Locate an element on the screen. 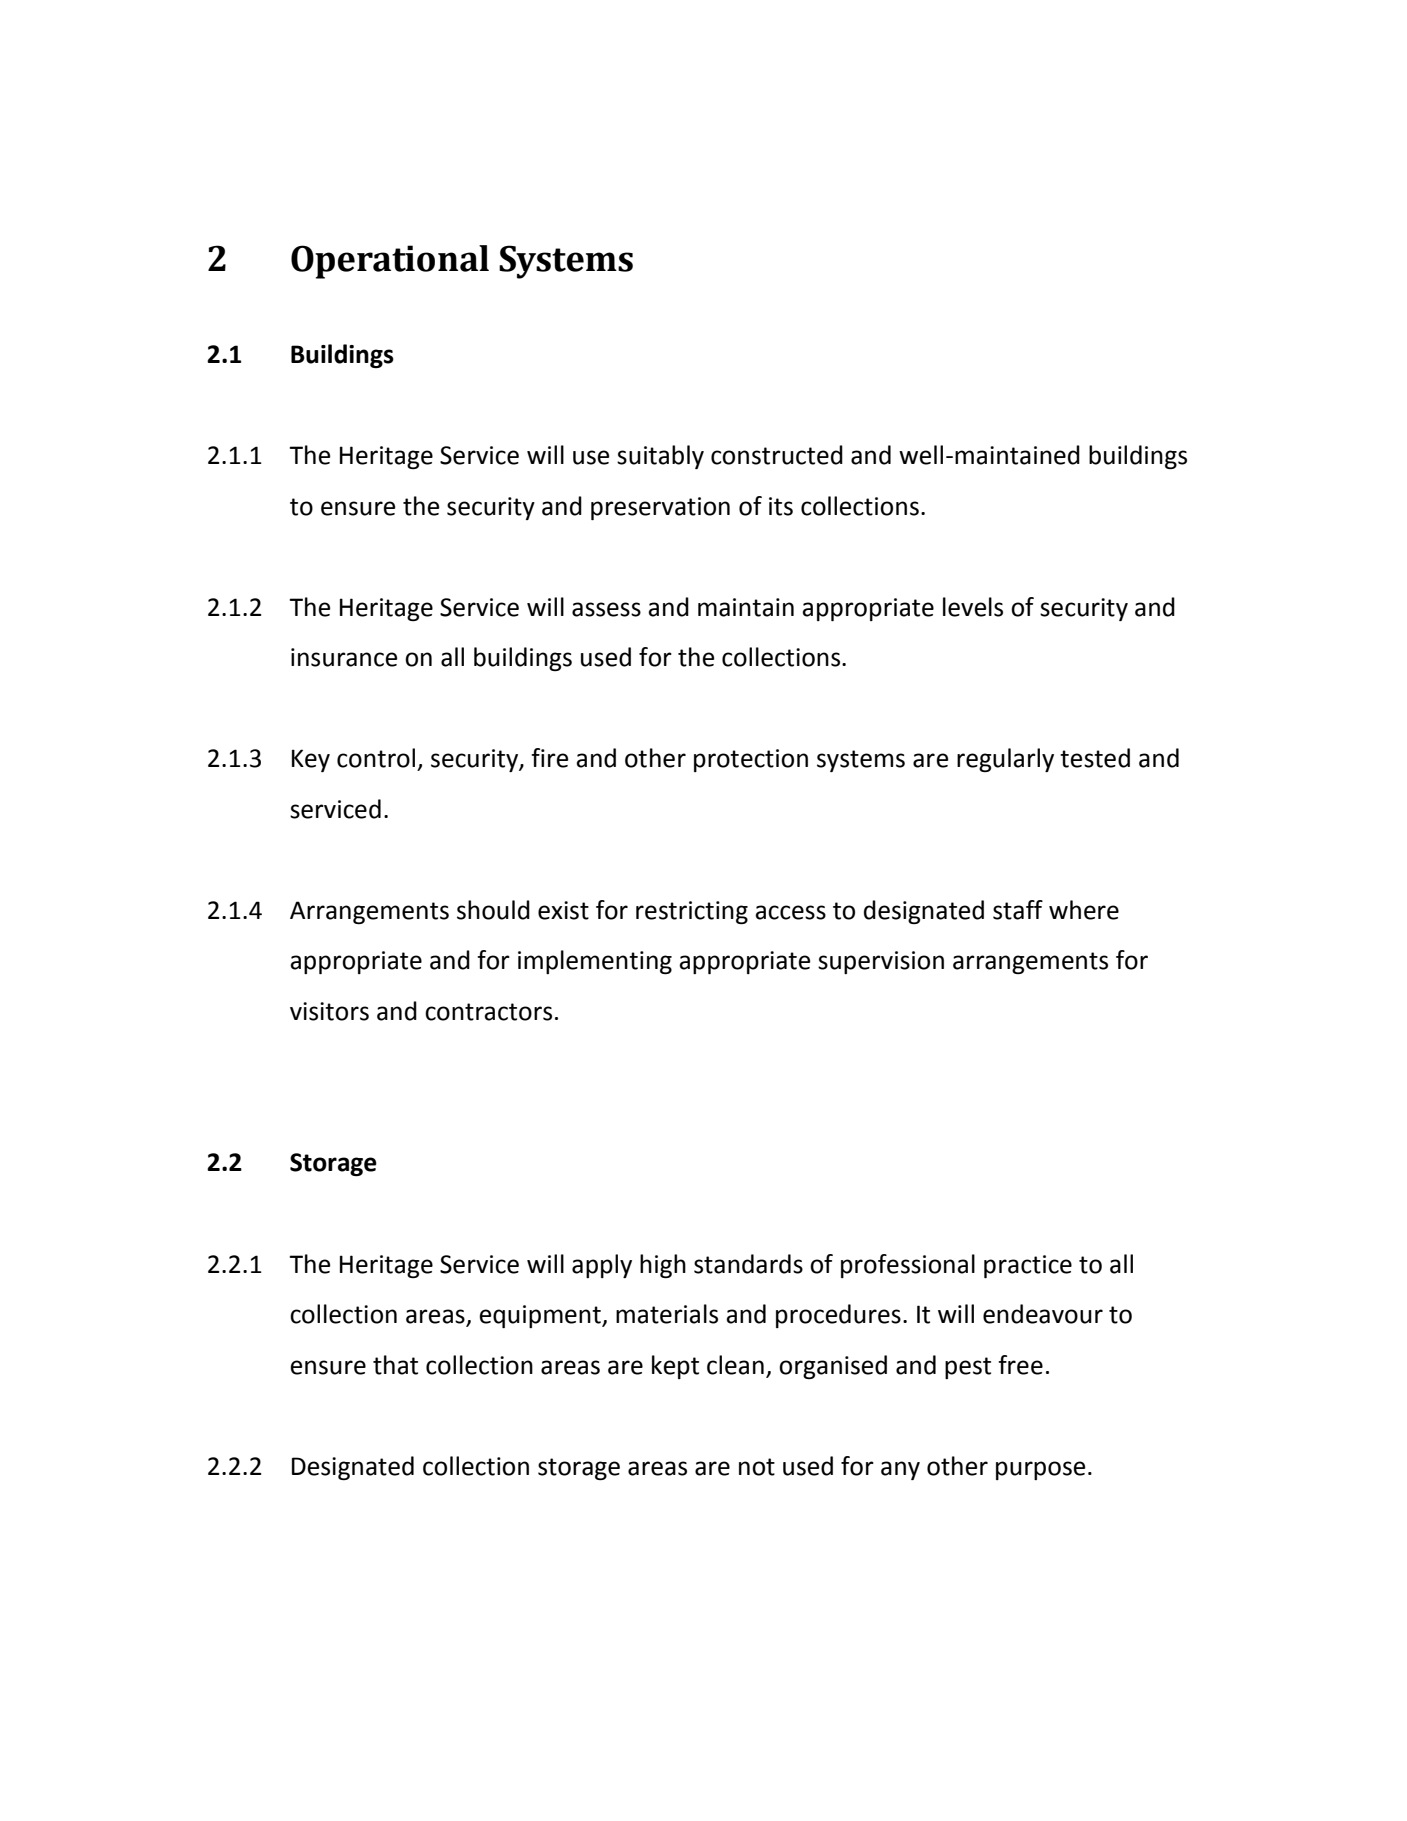 The image size is (1407, 1821). should is located at coordinates (493, 910).
